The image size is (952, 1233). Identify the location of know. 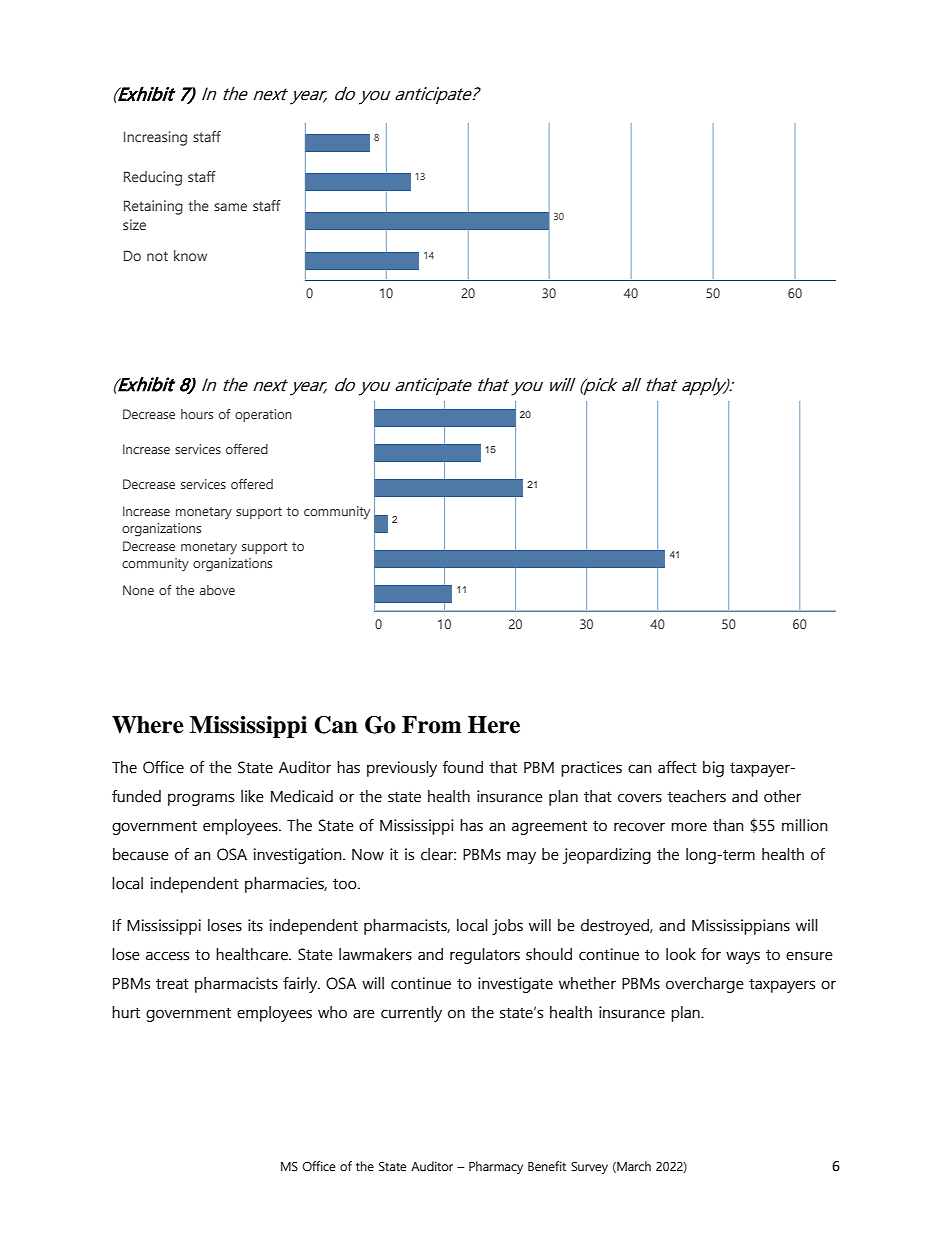
(190, 255).
